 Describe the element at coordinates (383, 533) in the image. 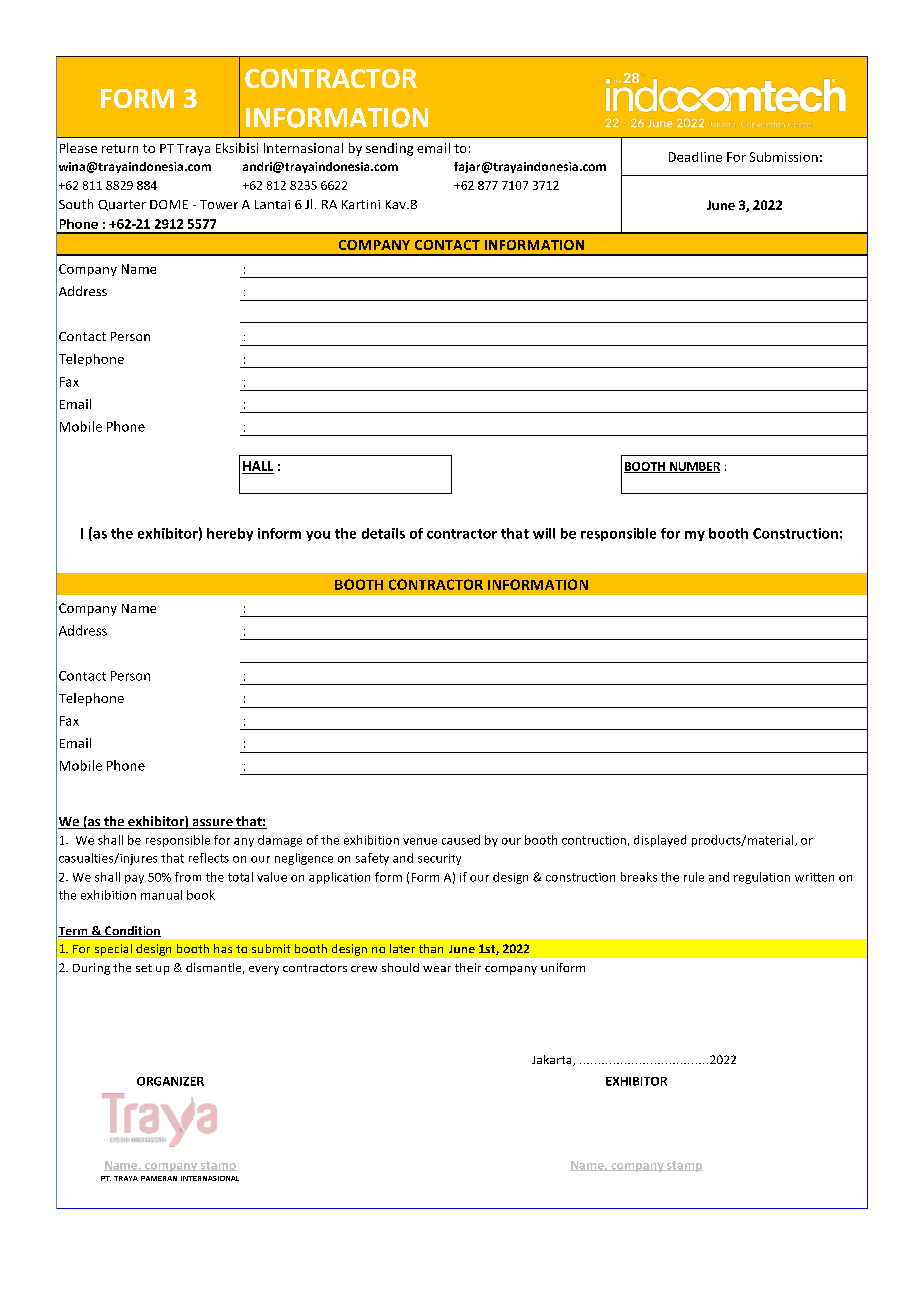

I see `details` at that location.
